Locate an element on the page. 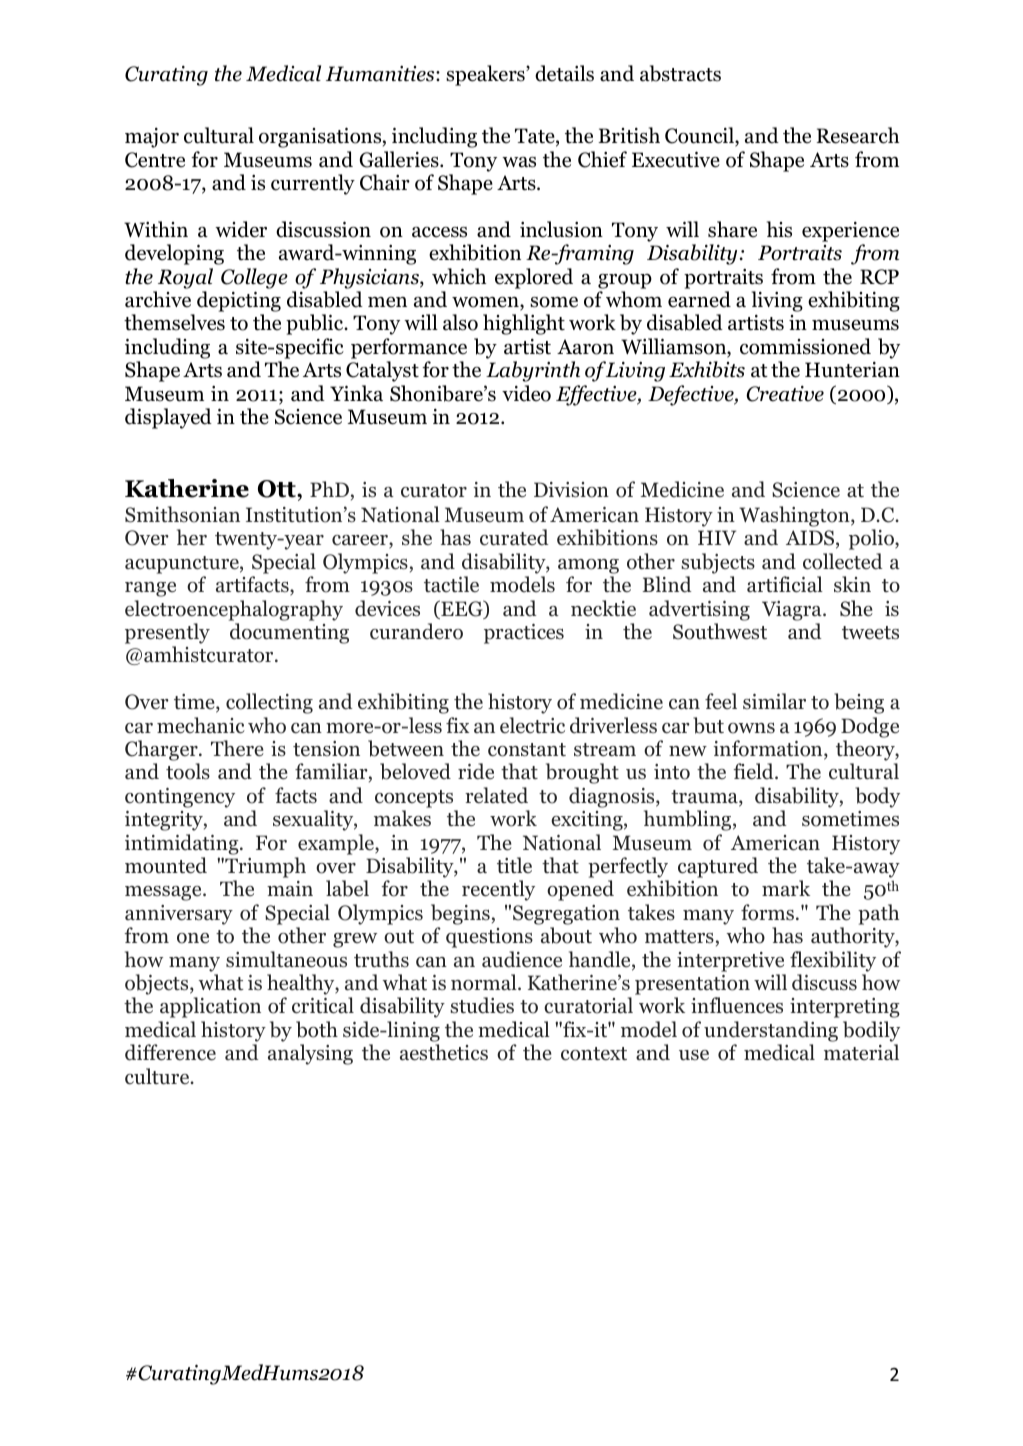 This page has height=1446, width=1023. artificial is located at coordinates (785, 584).
